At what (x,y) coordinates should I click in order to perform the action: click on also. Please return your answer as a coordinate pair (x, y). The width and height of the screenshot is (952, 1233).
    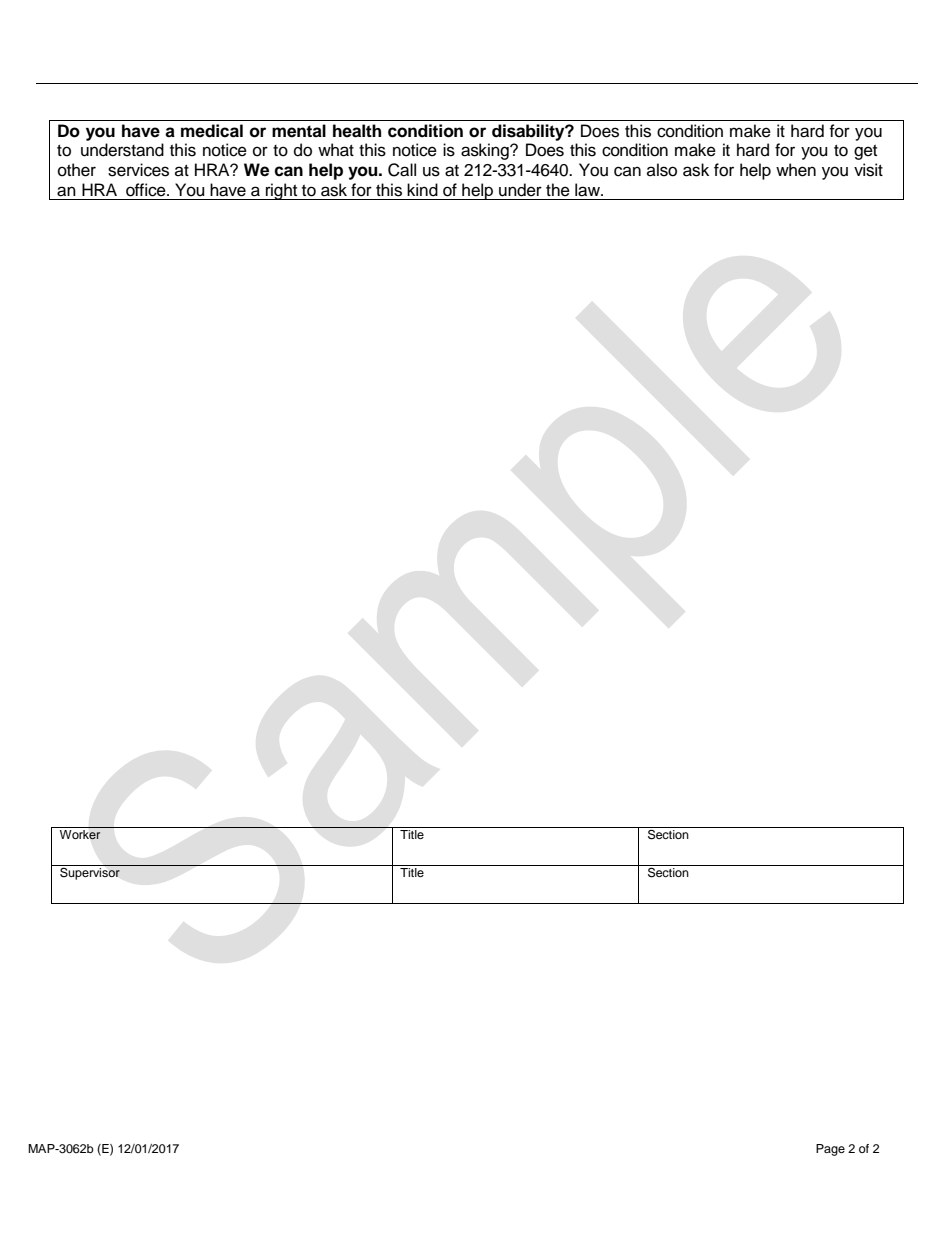
    Looking at the image, I should click on (662, 170).
